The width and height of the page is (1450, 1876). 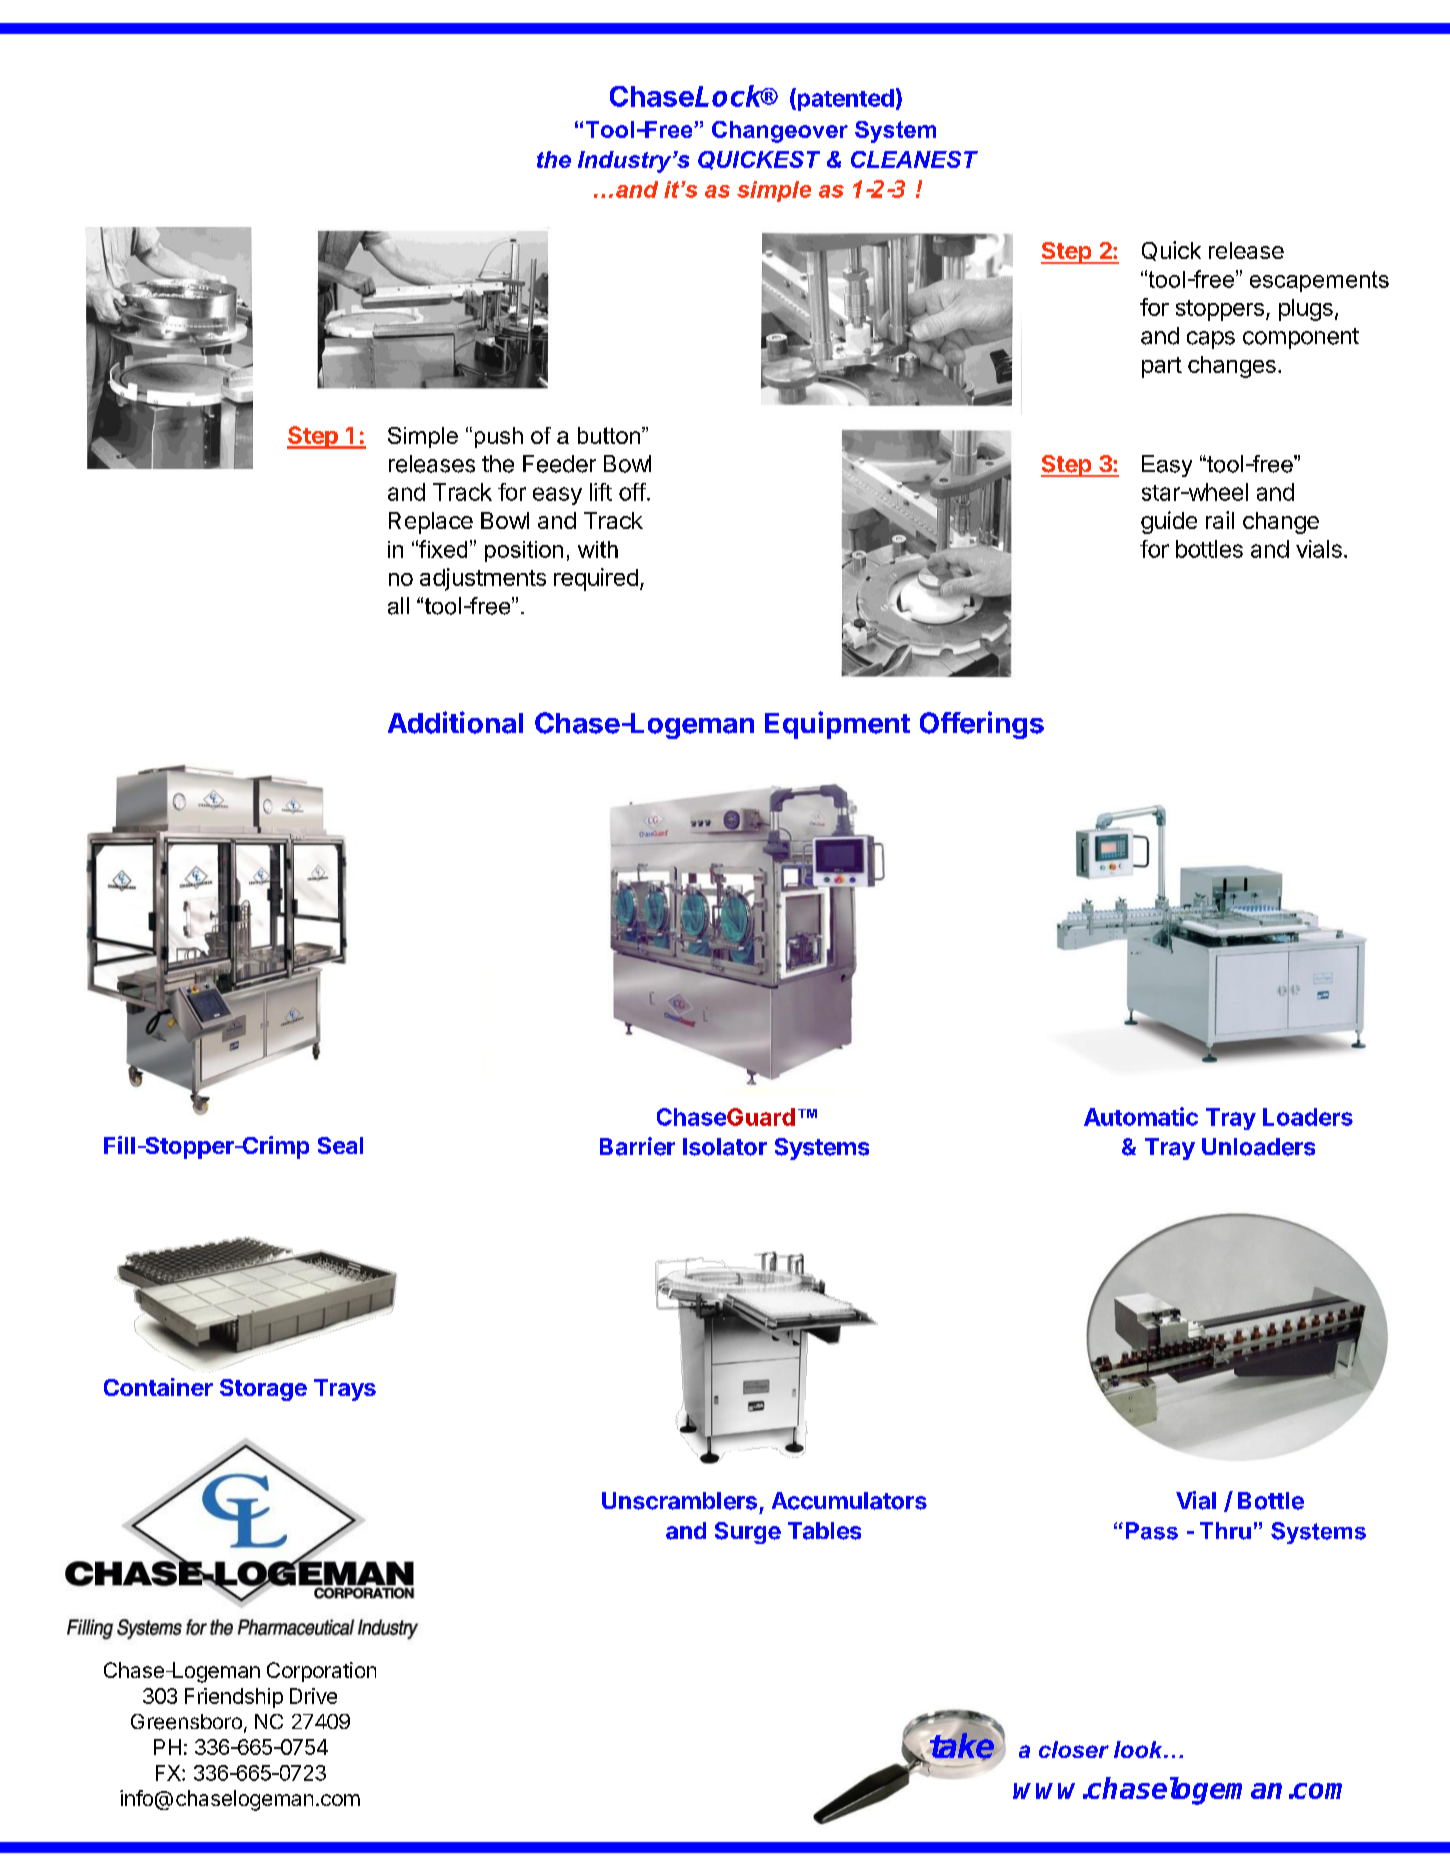 I want to click on guide, so click(x=1169, y=522).
